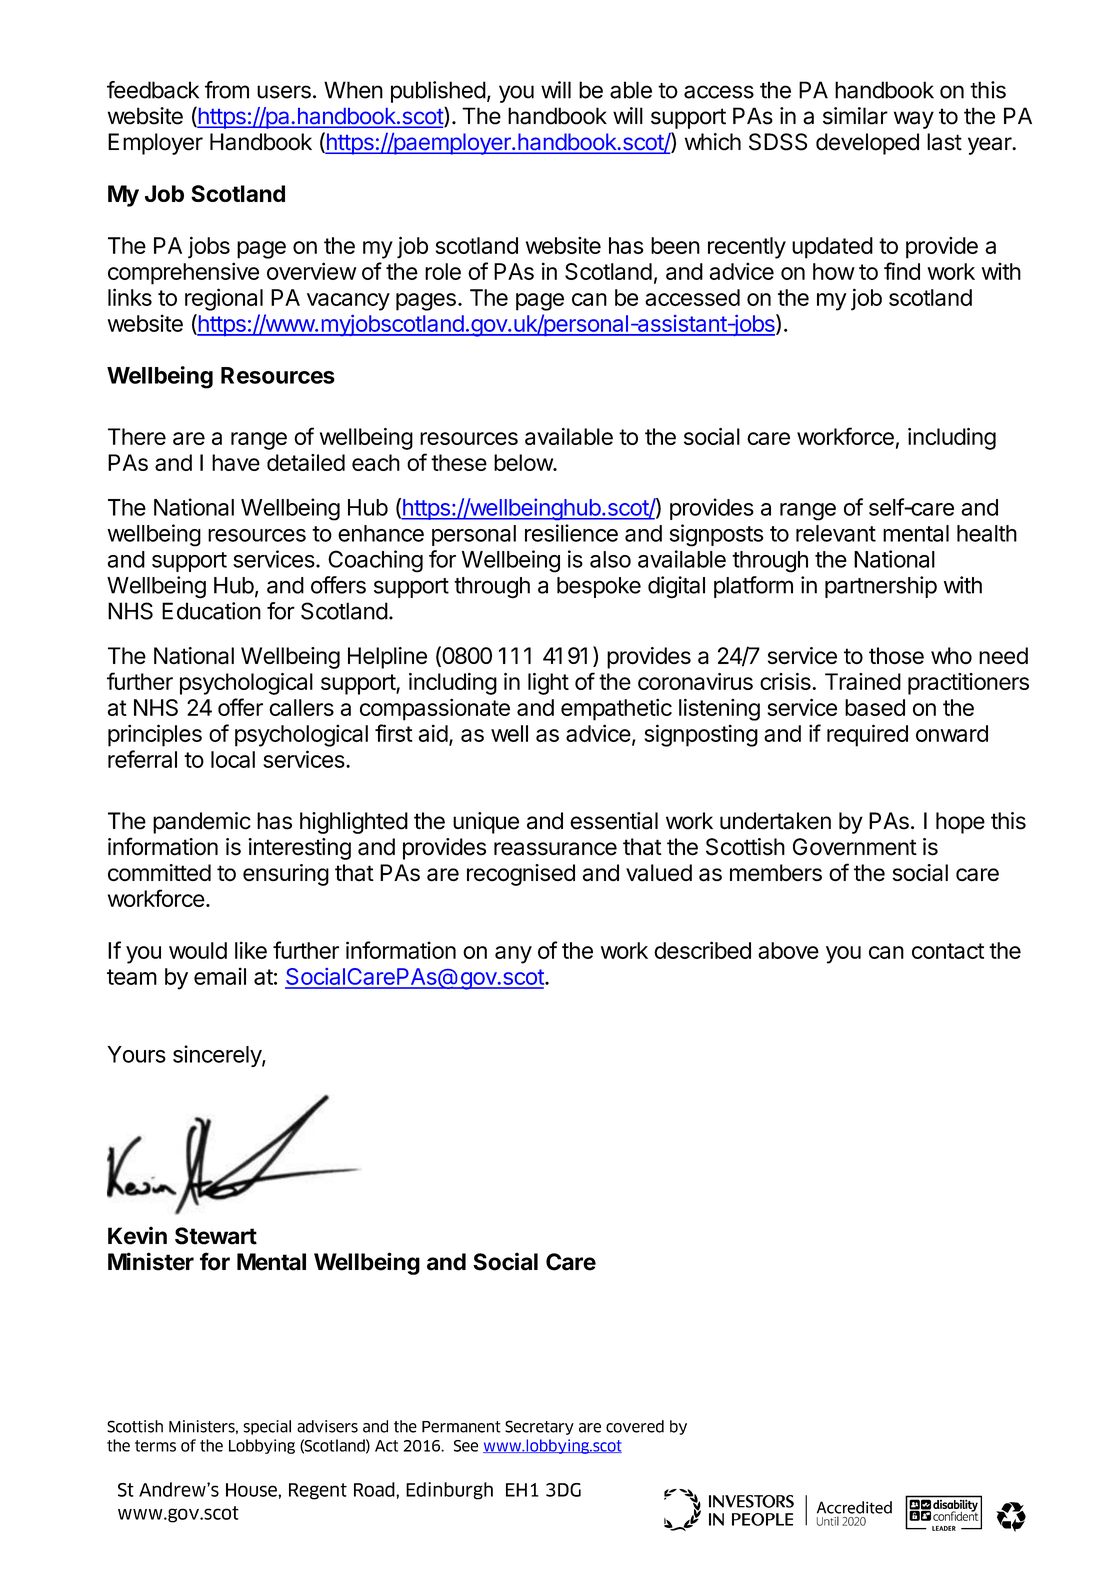 This screenshot has height=1582, width=1119. I want to click on from, so click(227, 90).
